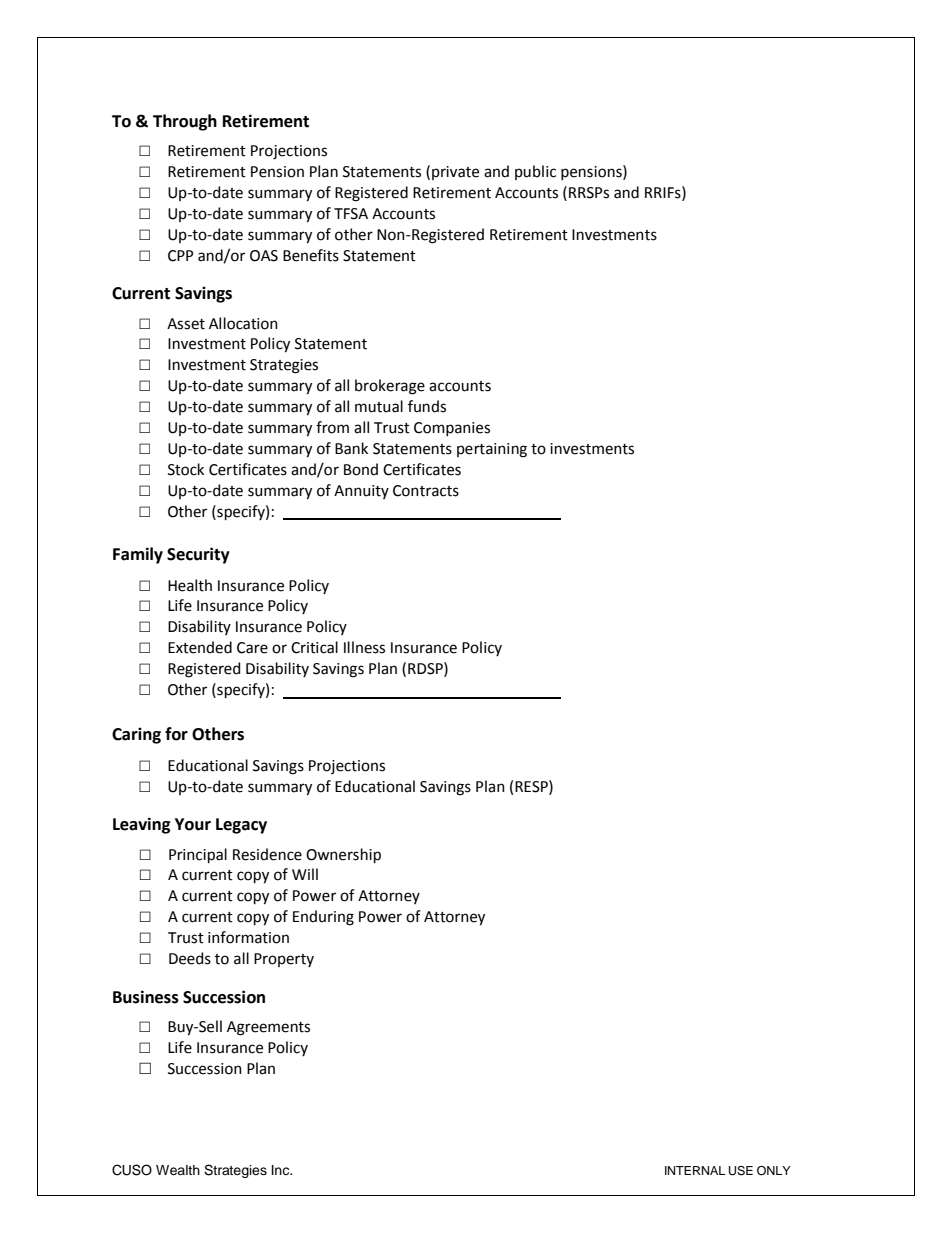  I want to click on Through, so click(185, 122).
